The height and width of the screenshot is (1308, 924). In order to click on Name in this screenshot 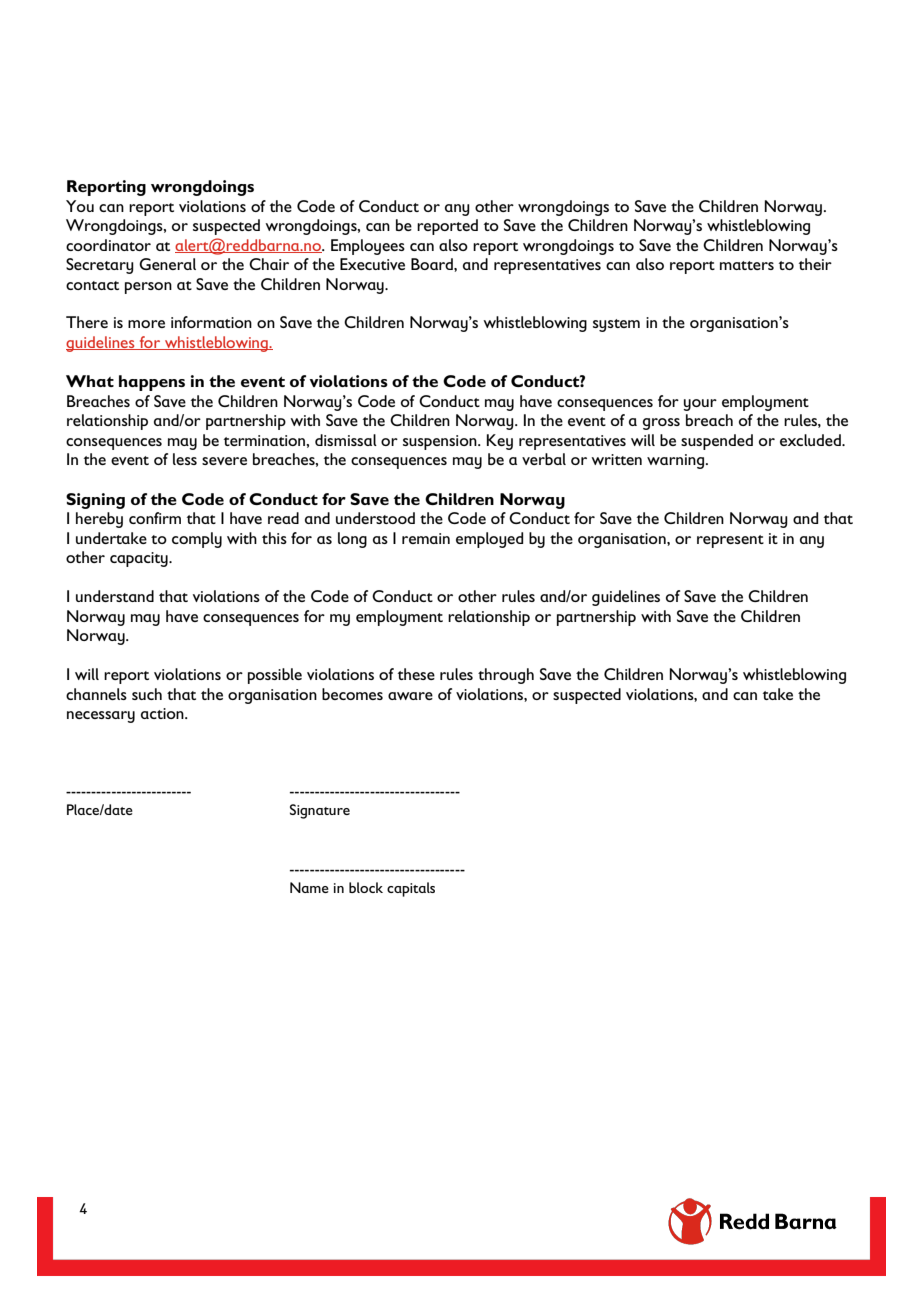, I will do `click(309, 887)`.
